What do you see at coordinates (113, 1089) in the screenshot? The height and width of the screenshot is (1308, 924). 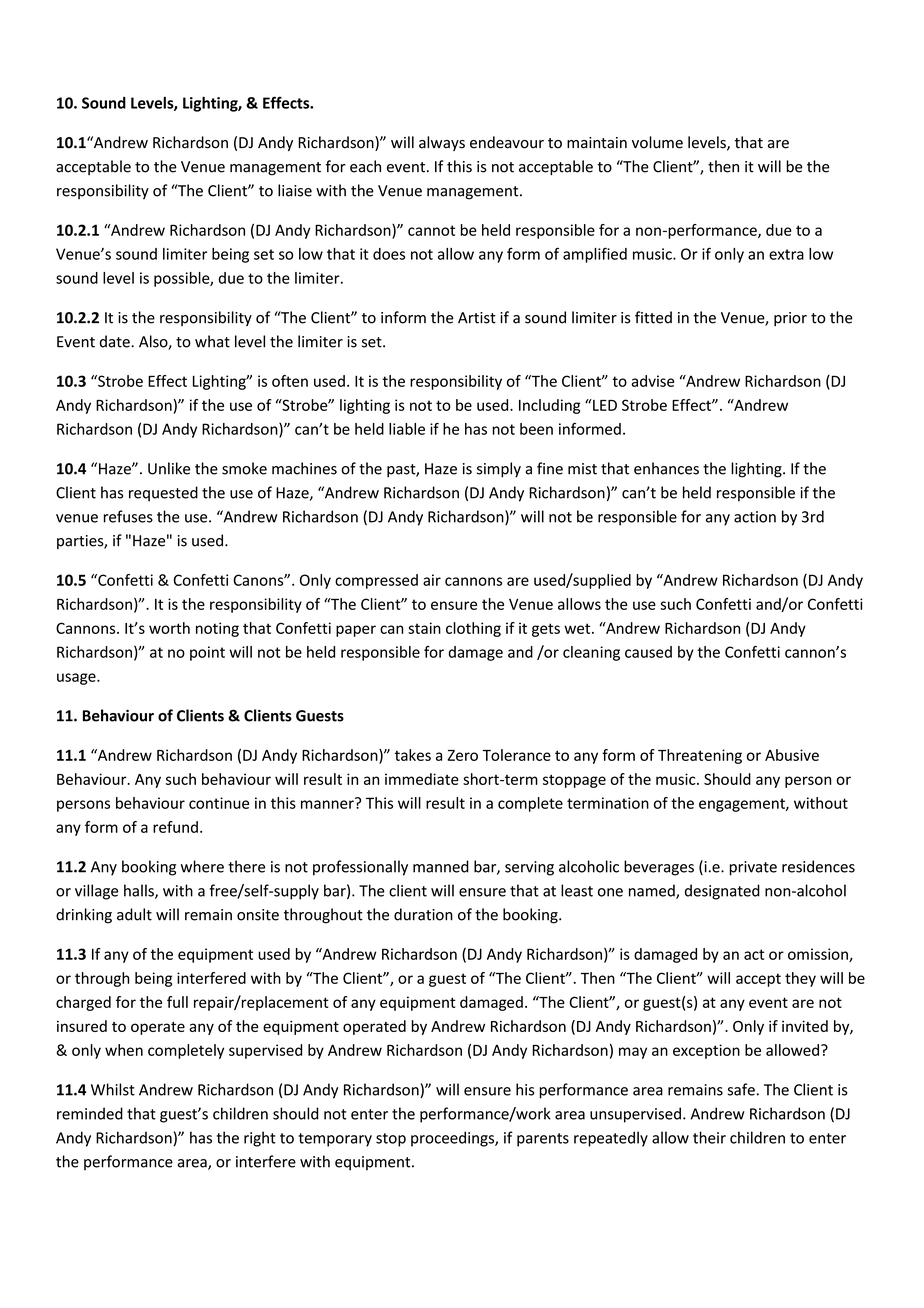 I see `Whilst` at bounding box center [113, 1089].
